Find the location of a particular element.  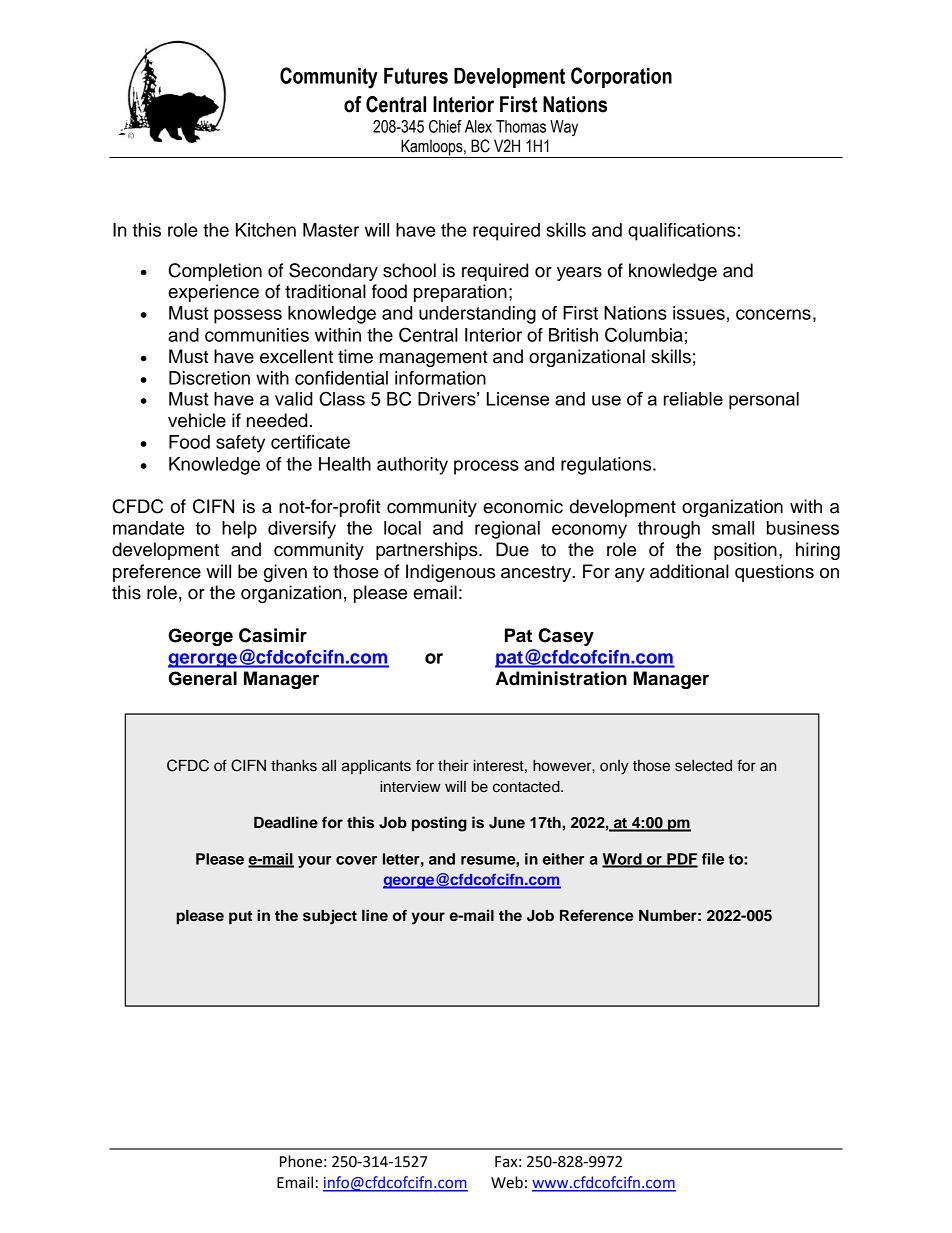

Kitchen is located at coordinates (266, 230).
